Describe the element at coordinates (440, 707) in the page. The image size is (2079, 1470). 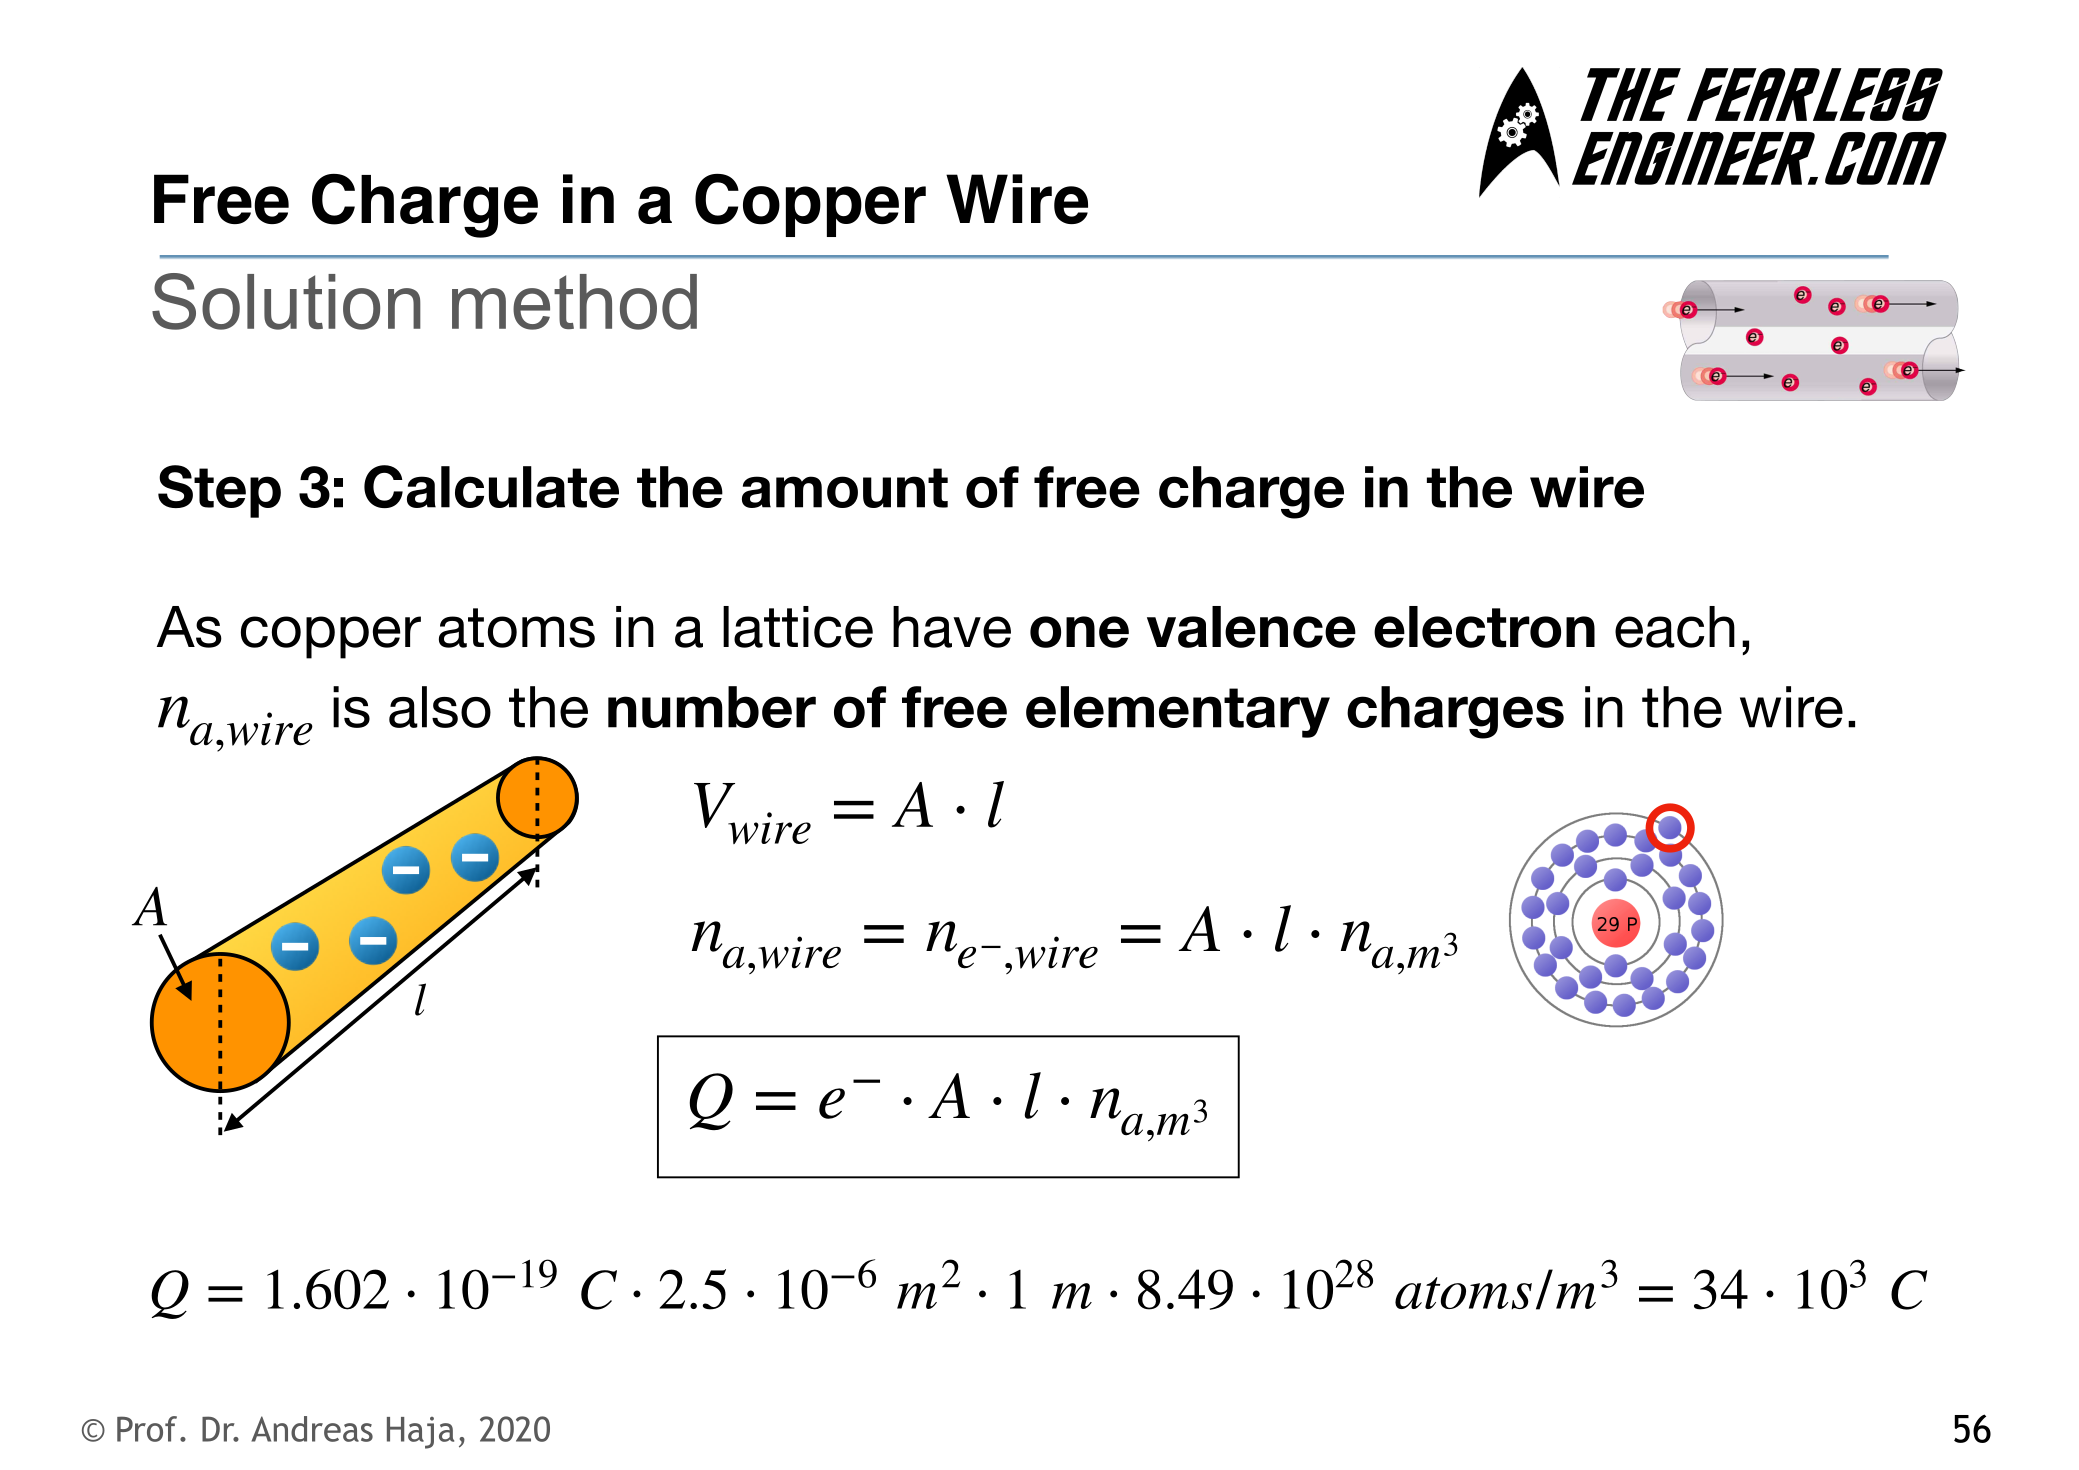
I see `also` at that location.
